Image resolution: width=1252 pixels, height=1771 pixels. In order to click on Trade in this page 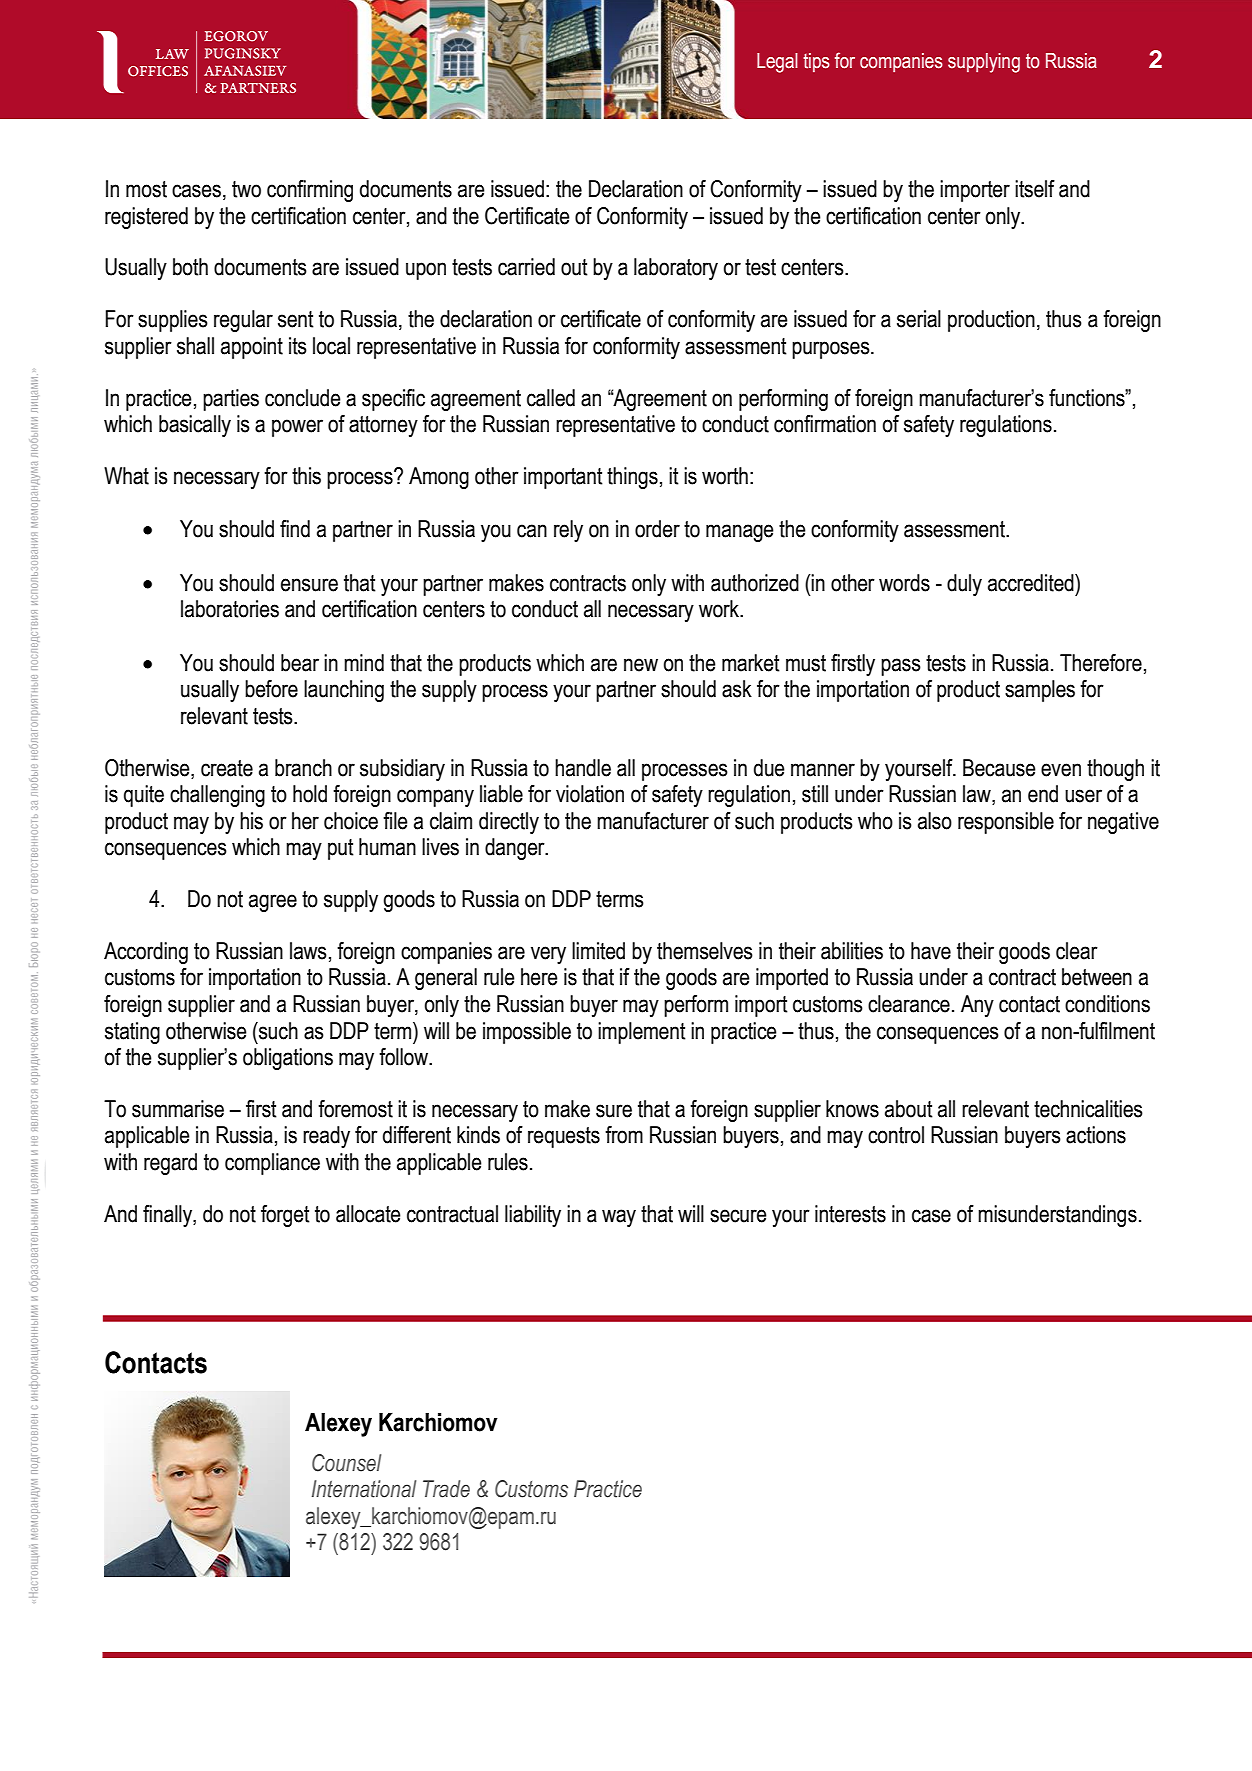, I will do `click(446, 1489)`.
